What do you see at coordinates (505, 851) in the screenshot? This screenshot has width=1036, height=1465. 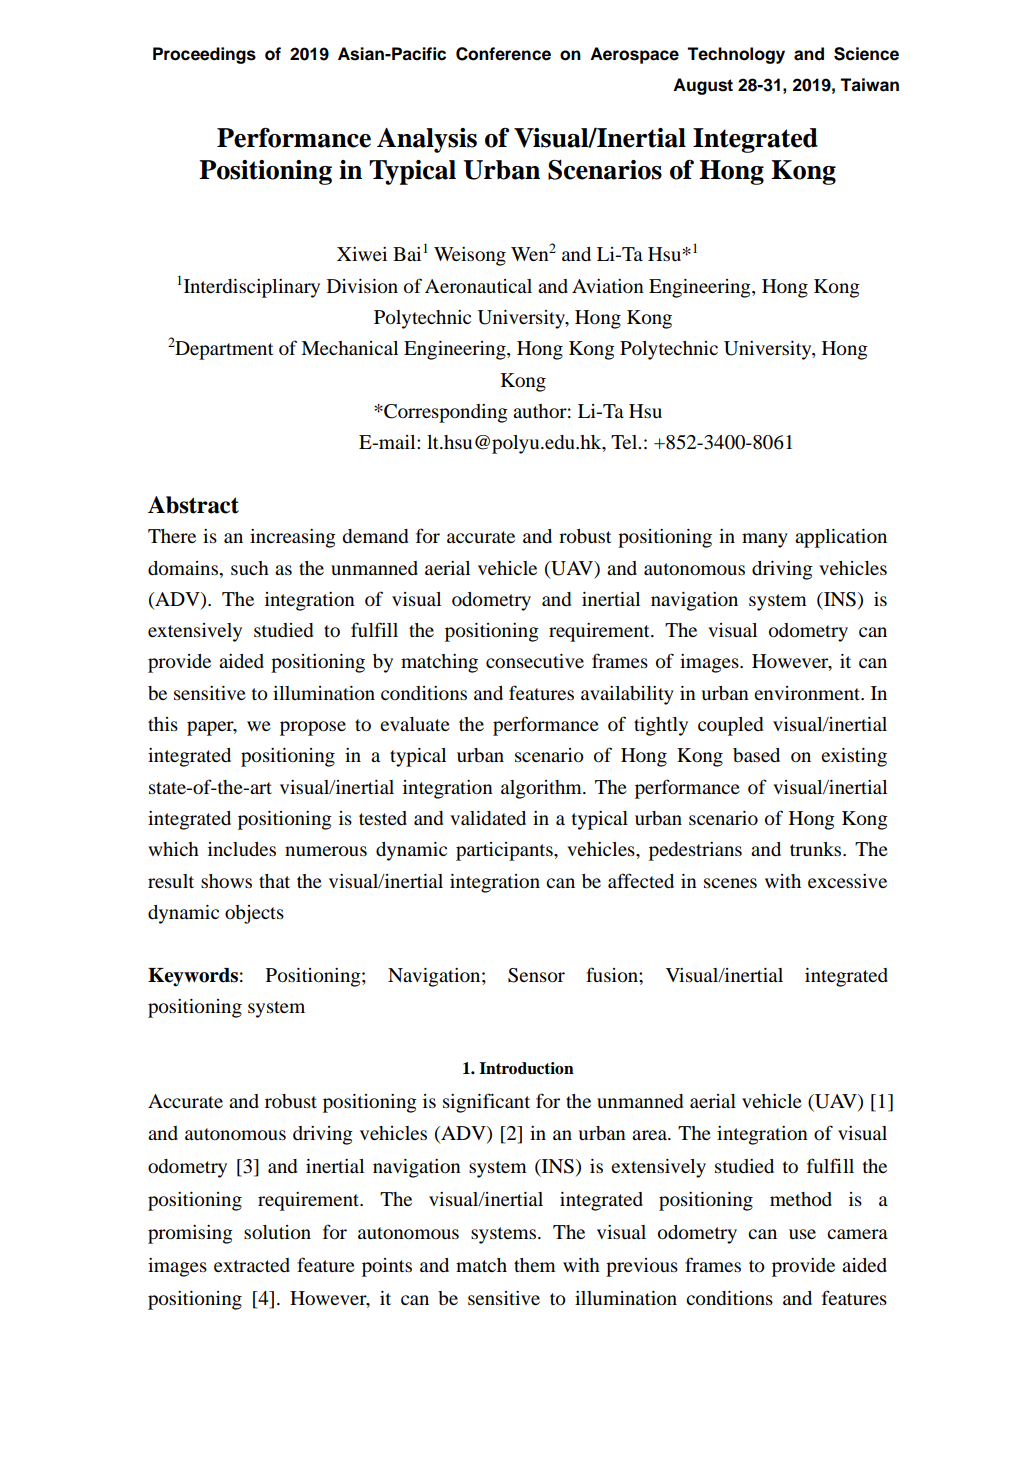 I see `participants` at bounding box center [505, 851].
